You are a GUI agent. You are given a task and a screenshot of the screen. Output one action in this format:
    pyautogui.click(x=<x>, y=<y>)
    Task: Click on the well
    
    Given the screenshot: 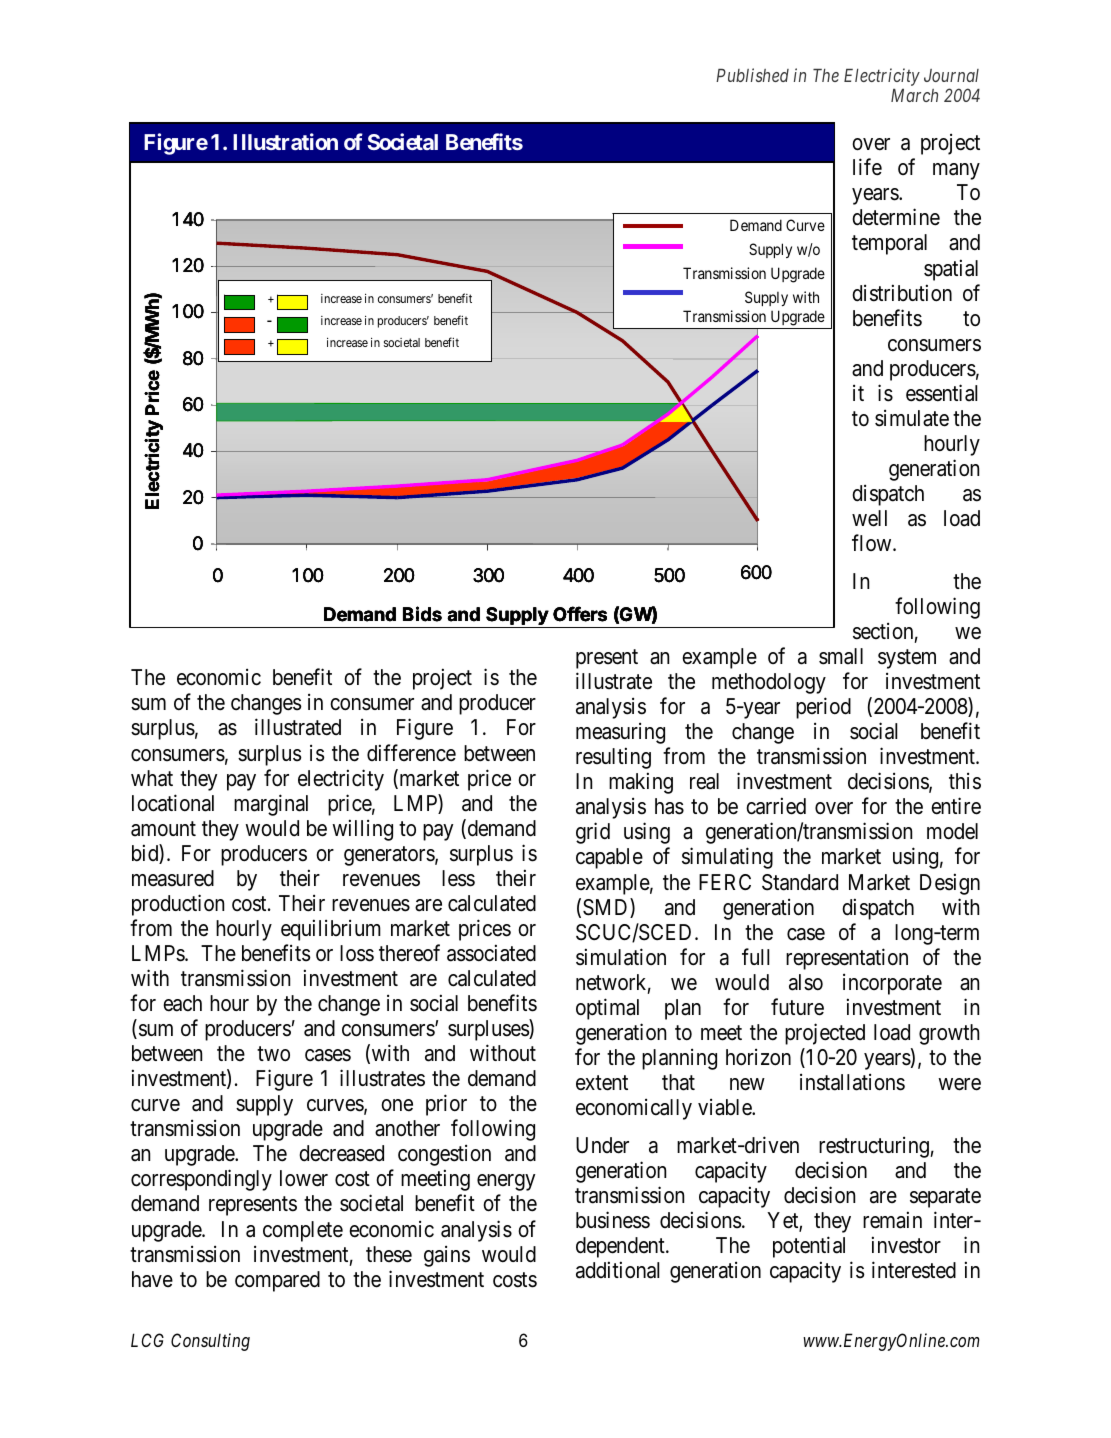 What is the action you would take?
    pyautogui.click(x=869, y=518)
